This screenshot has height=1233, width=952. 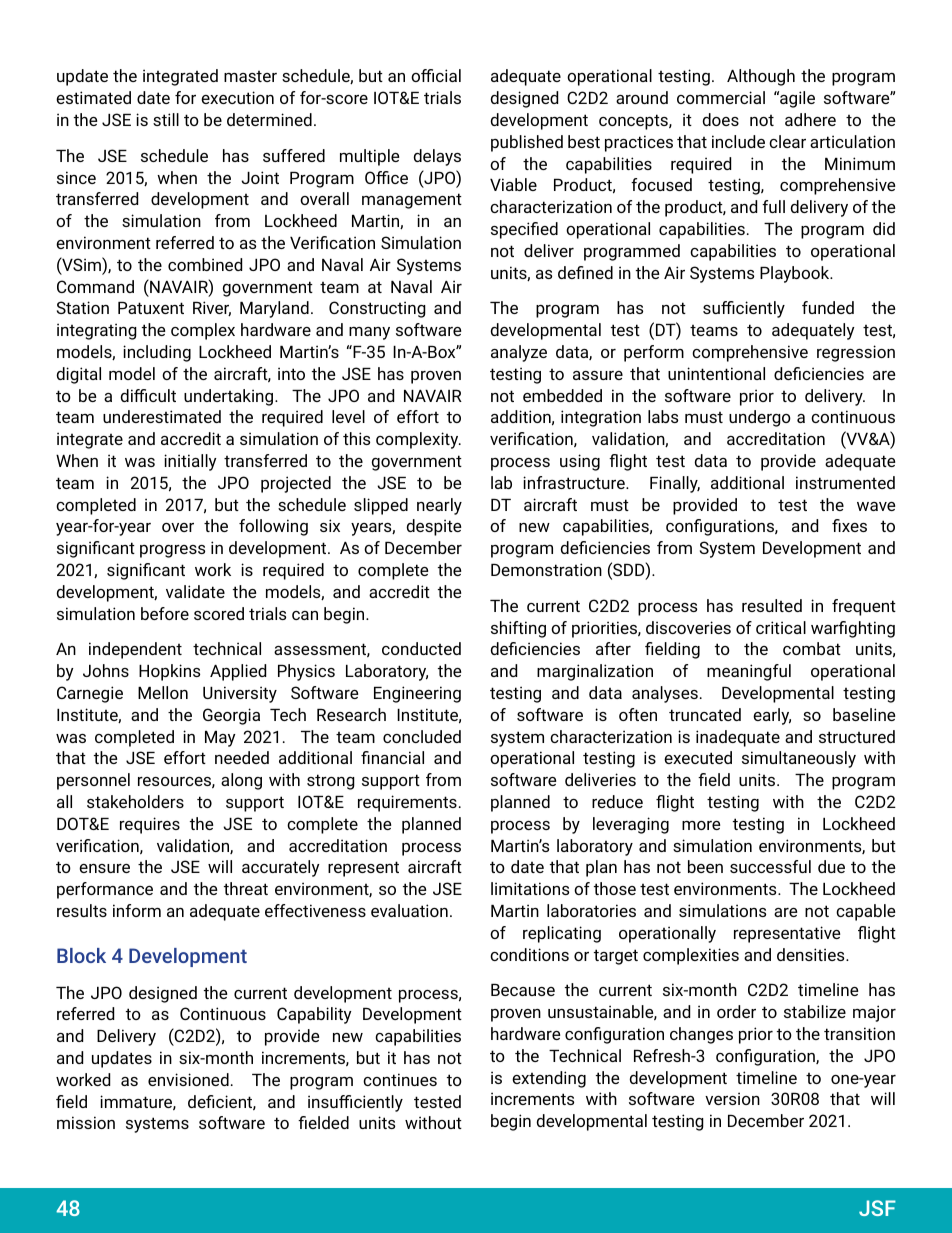 What do you see at coordinates (86, 1122) in the screenshot?
I see `mission` at bounding box center [86, 1122].
